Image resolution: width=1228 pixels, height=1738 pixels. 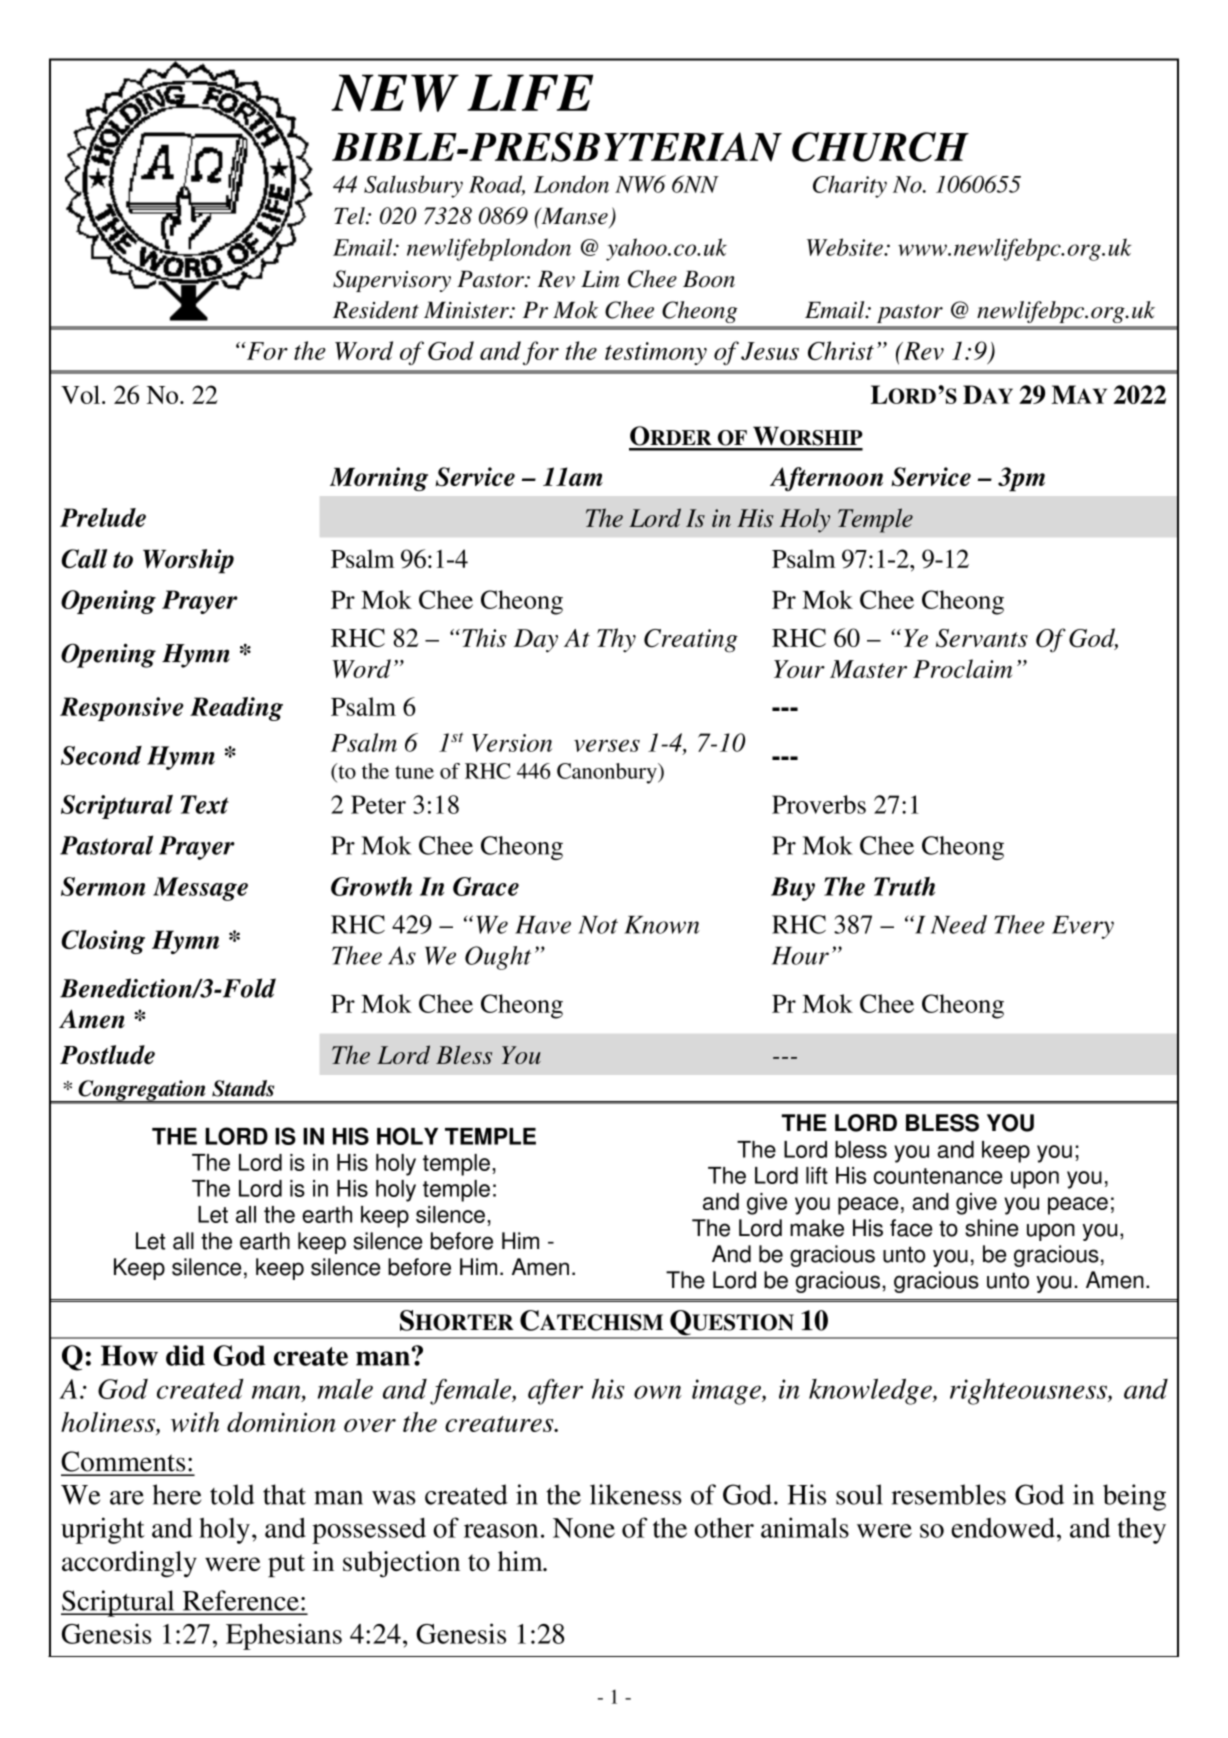 I want to click on Servants, so click(x=982, y=638).
